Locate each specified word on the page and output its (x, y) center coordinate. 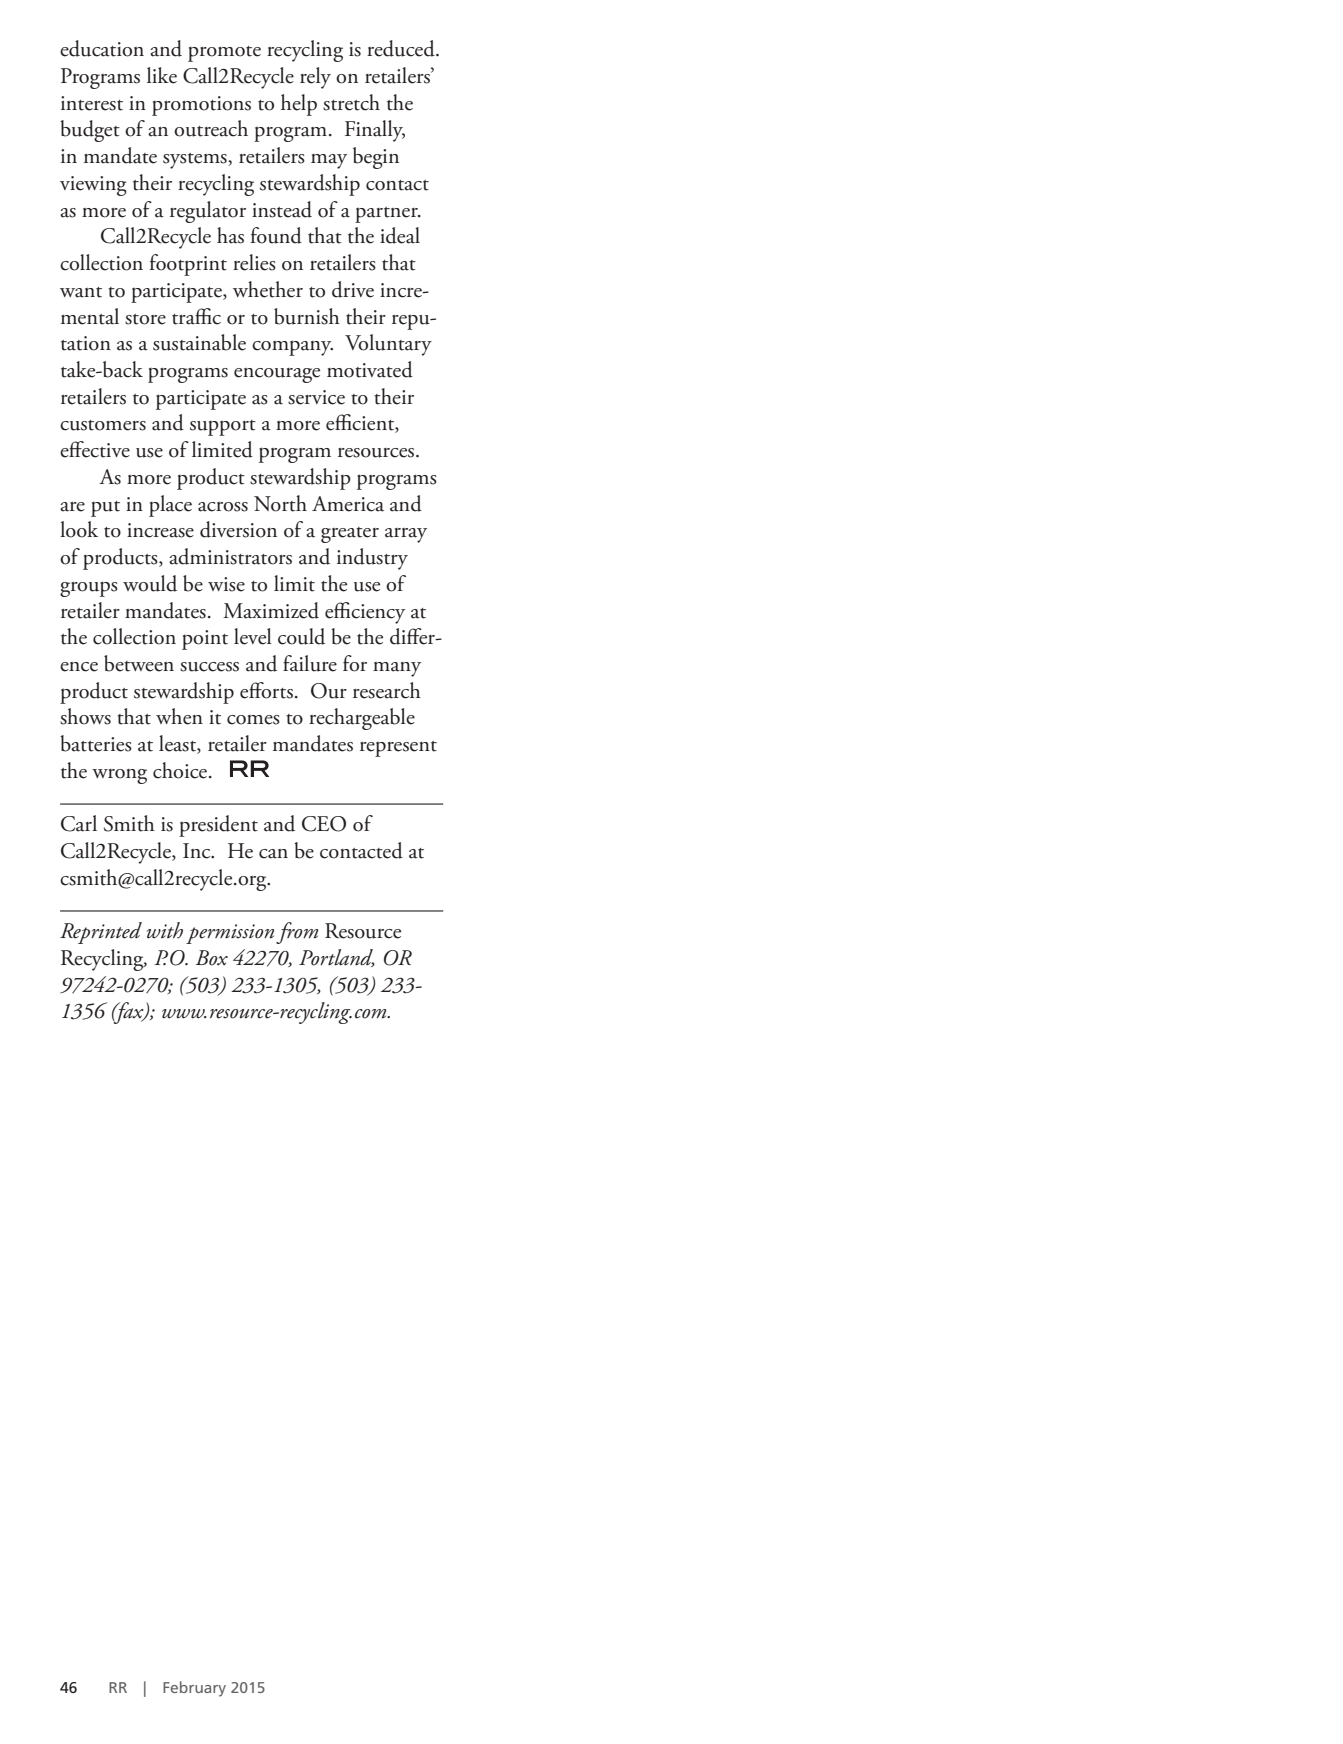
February (194, 1689)
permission (230, 934)
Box (212, 958)
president (218, 826)
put (105, 509)
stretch (351, 102)
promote (224, 54)
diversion (238, 529)
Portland (337, 958)
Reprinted (101, 933)
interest (92, 103)
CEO (324, 824)
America (348, 504)
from (297, 933)
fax (129, 1013)
